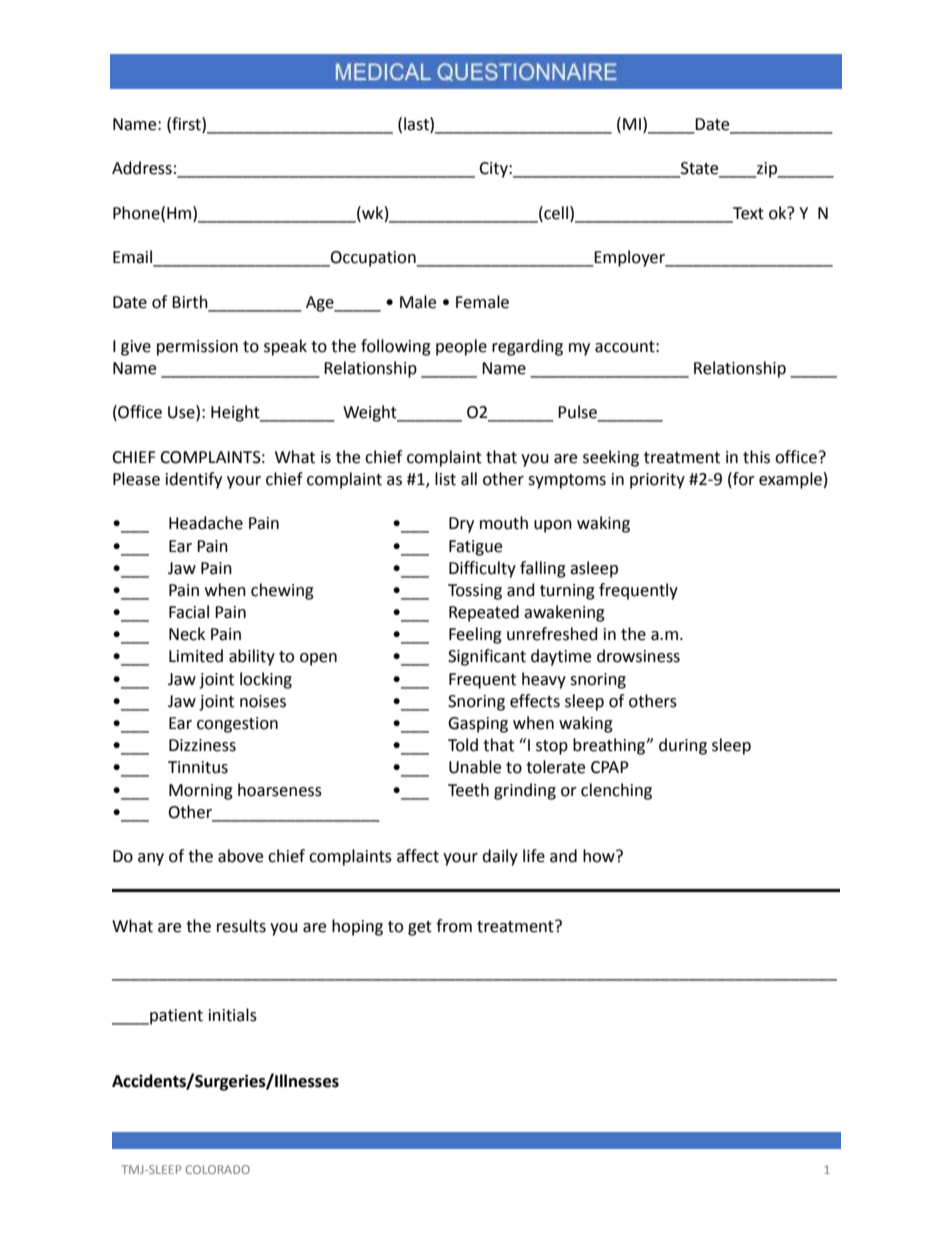 The height and width of the image is (1233, 952). Describe the element at coordinates (218, 1169) in the image. I see `COLORADO` at that location.
